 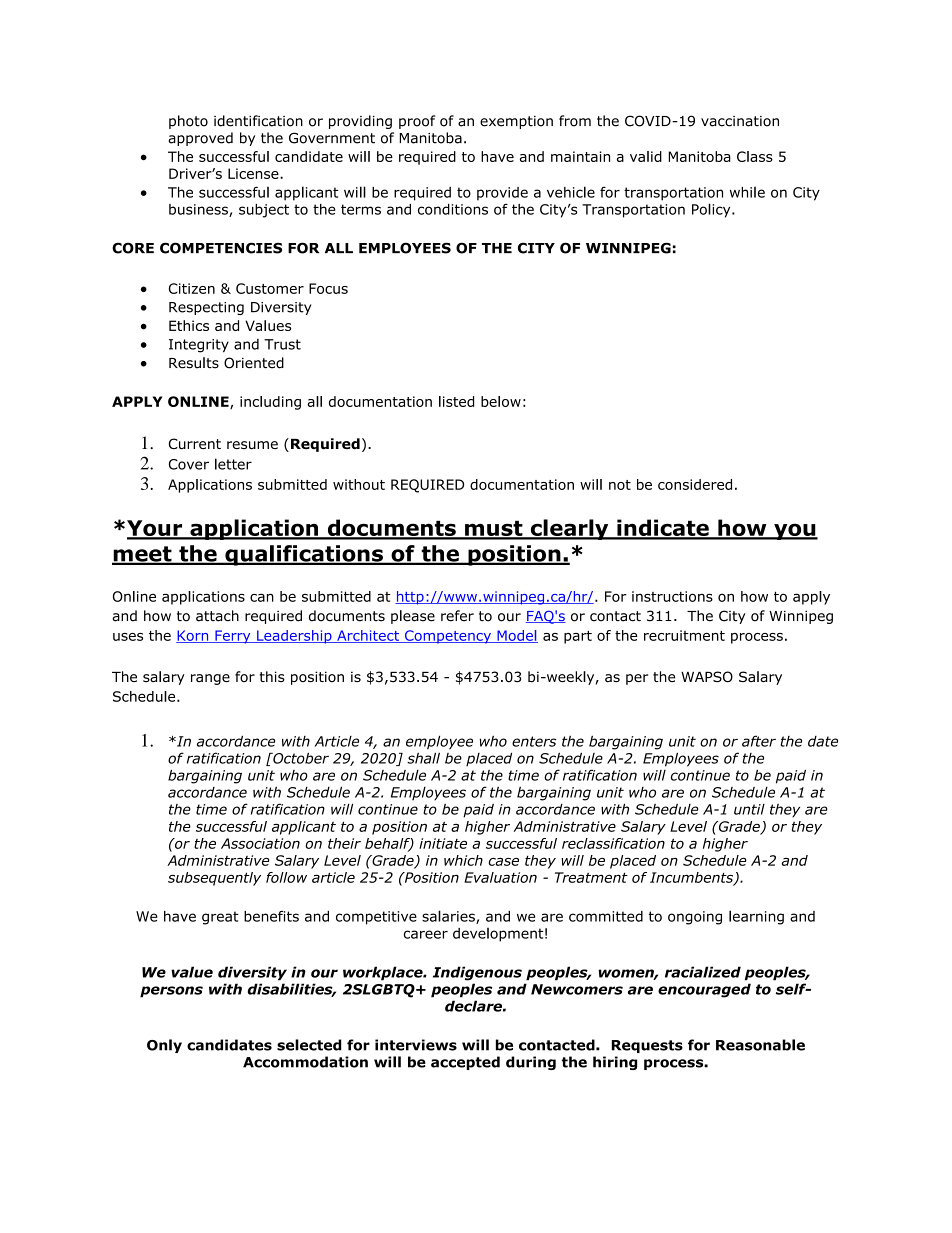 What do you see at coordinates (217, 616) in the screenshot?
I see `attach` at bounding box center [217, 616].
